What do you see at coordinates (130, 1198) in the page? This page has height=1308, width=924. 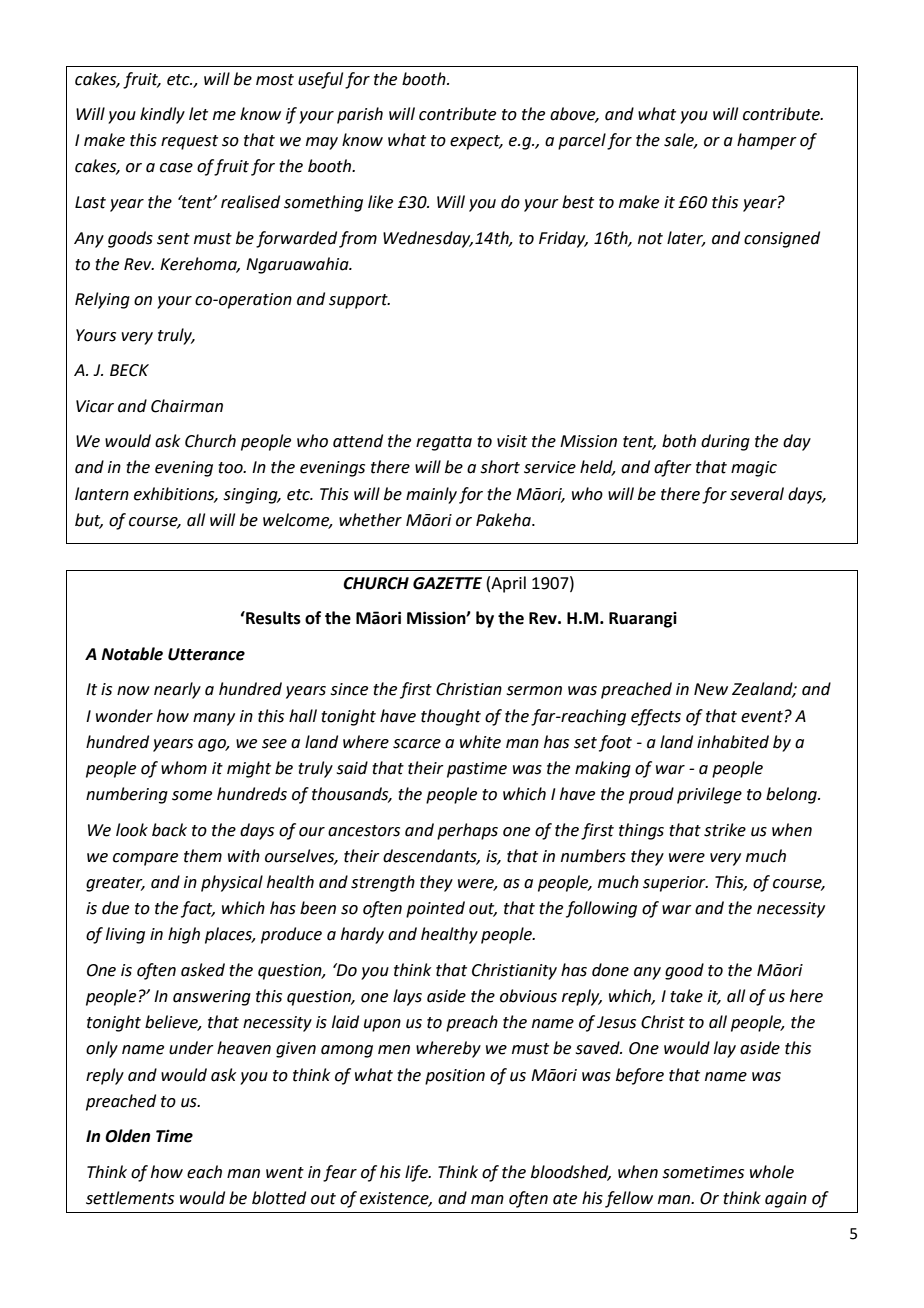 I see `settlements` at bounding box center [130, 1198].
